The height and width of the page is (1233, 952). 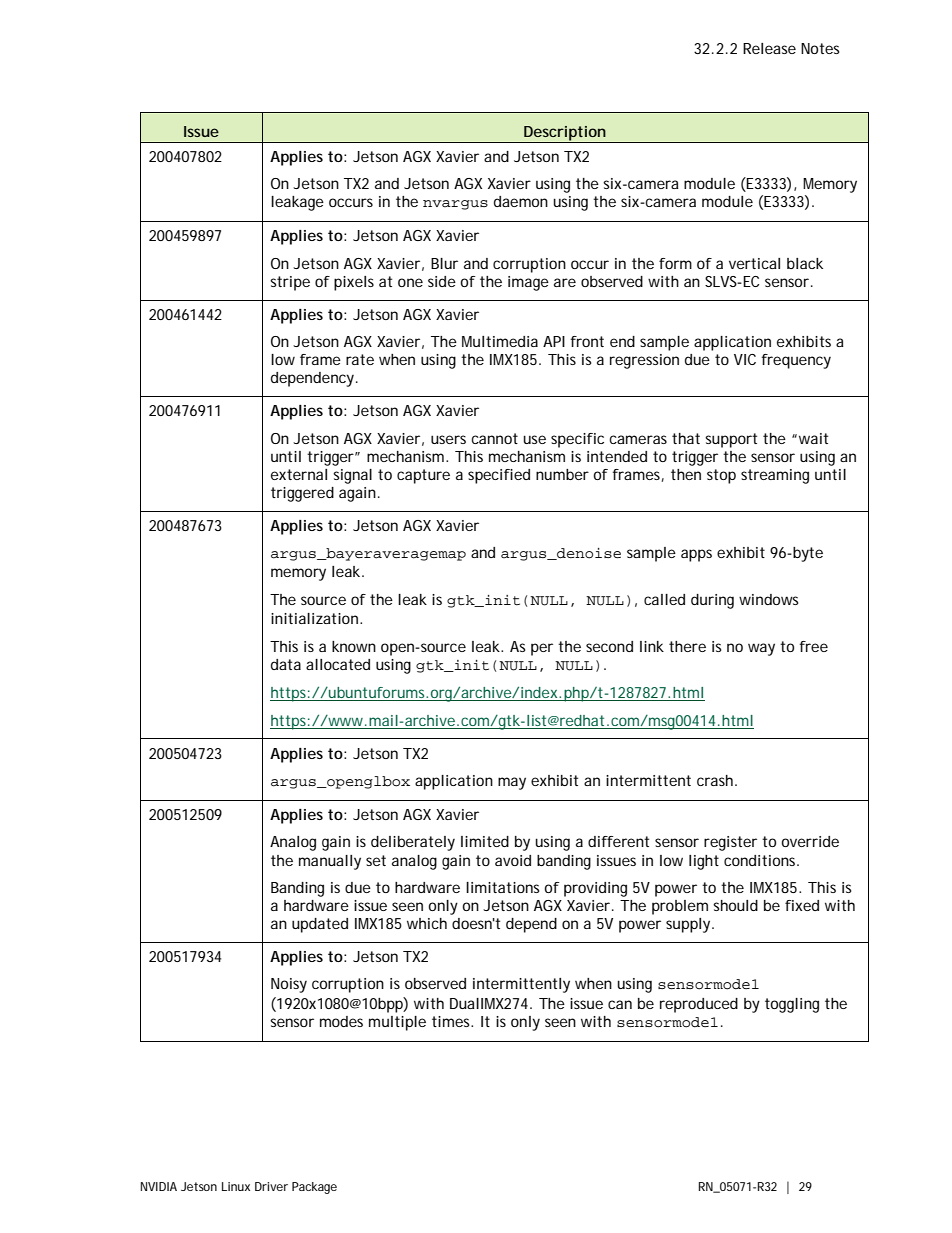 I want to click on Linux, so click(x=236, y=1186).
